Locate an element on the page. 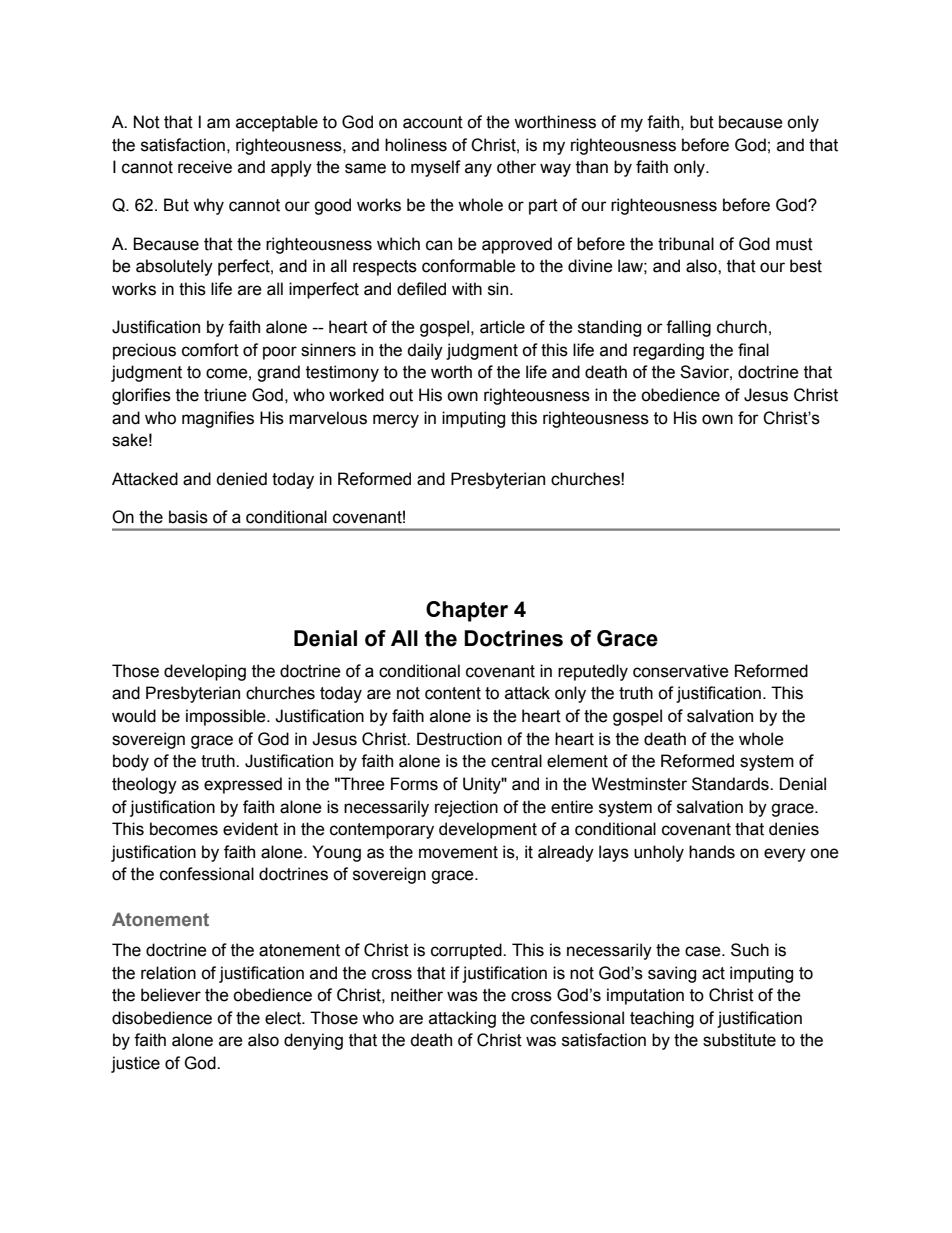 The width and height of the image is (952, 1233). rejection is located at coordinates (466, 808).
